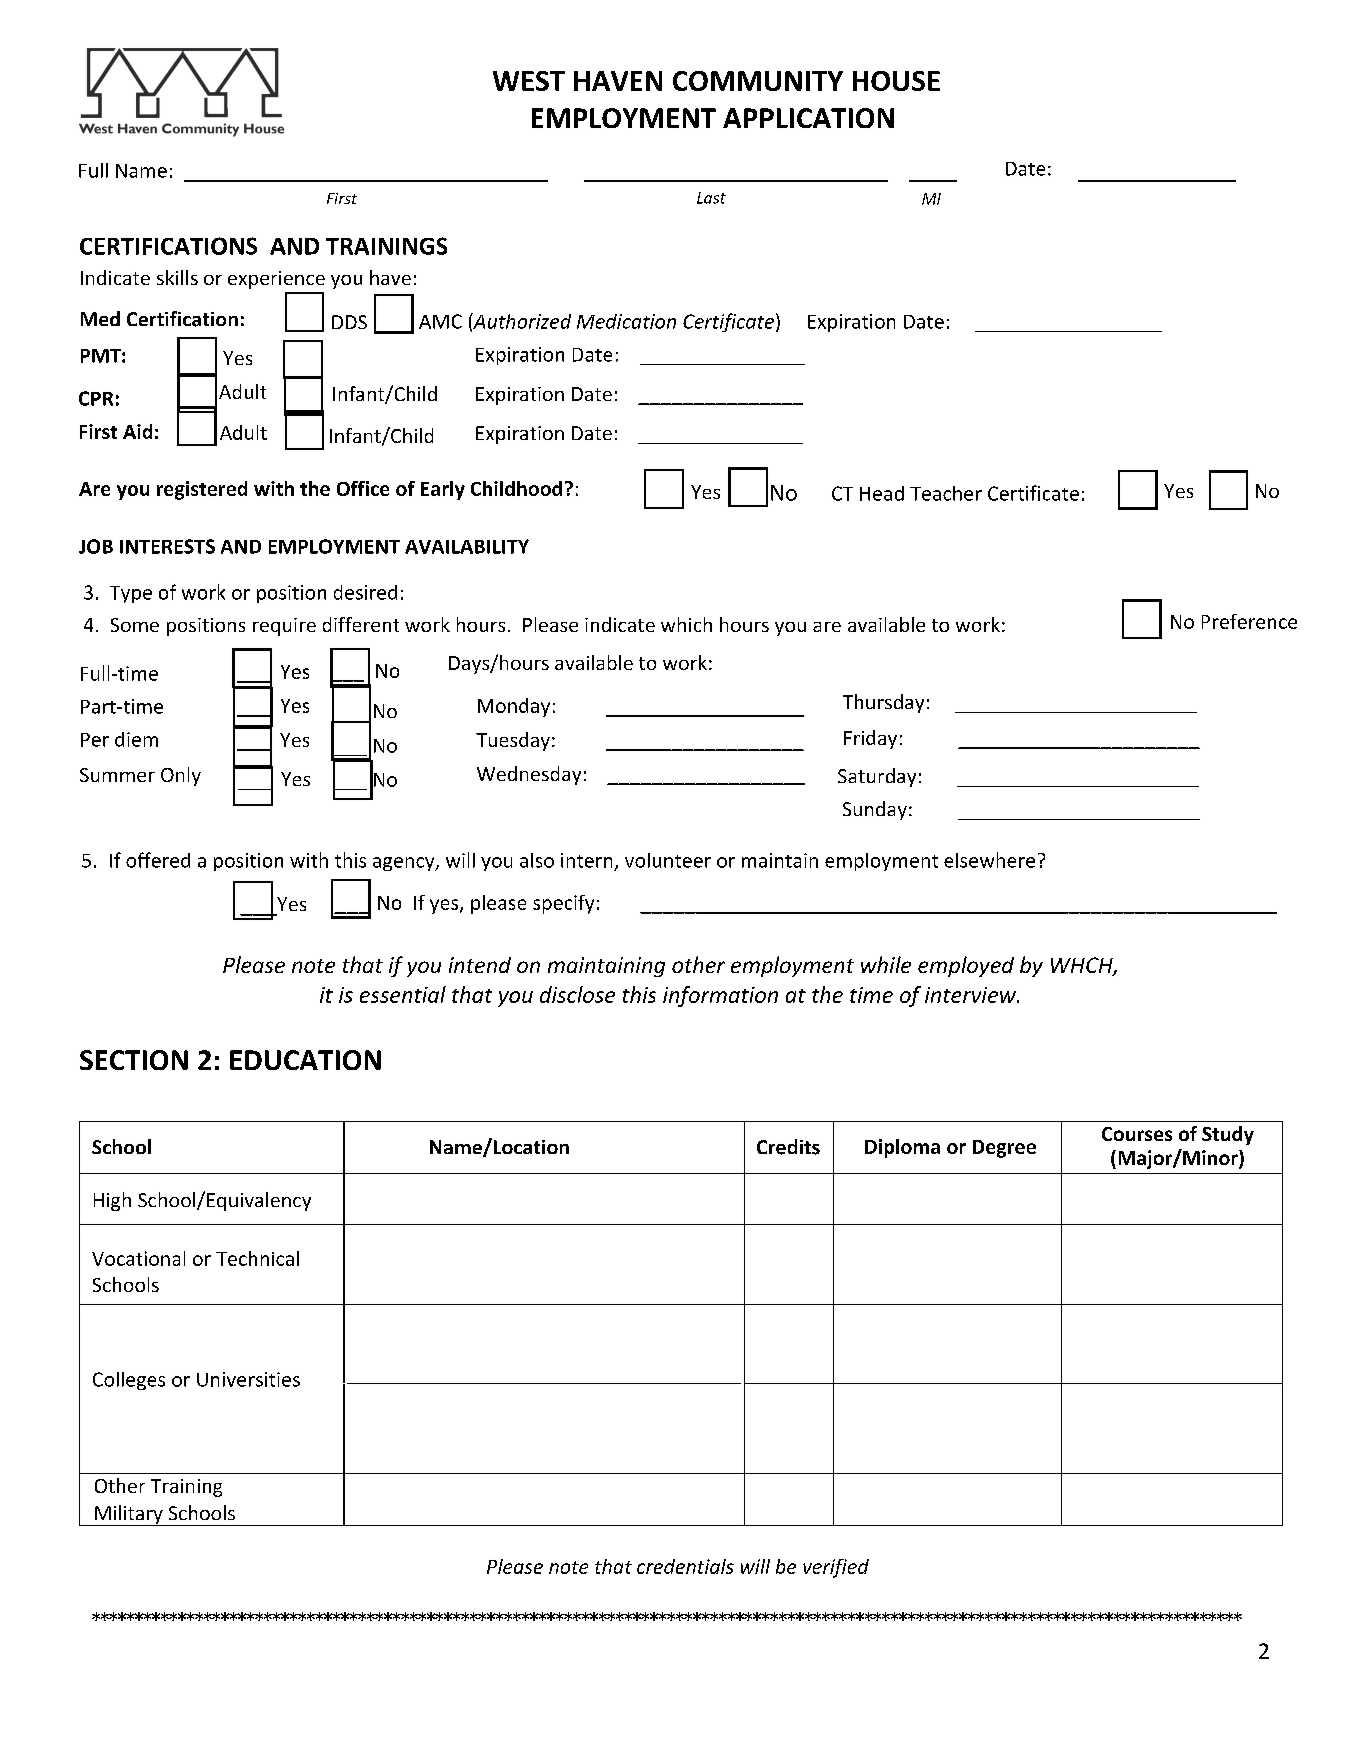 This page has height=1746, width=1349. What do you see at coordinates (758, 81) in the page?
I see `COMMUNITY` at bounding box center [758, 81].
